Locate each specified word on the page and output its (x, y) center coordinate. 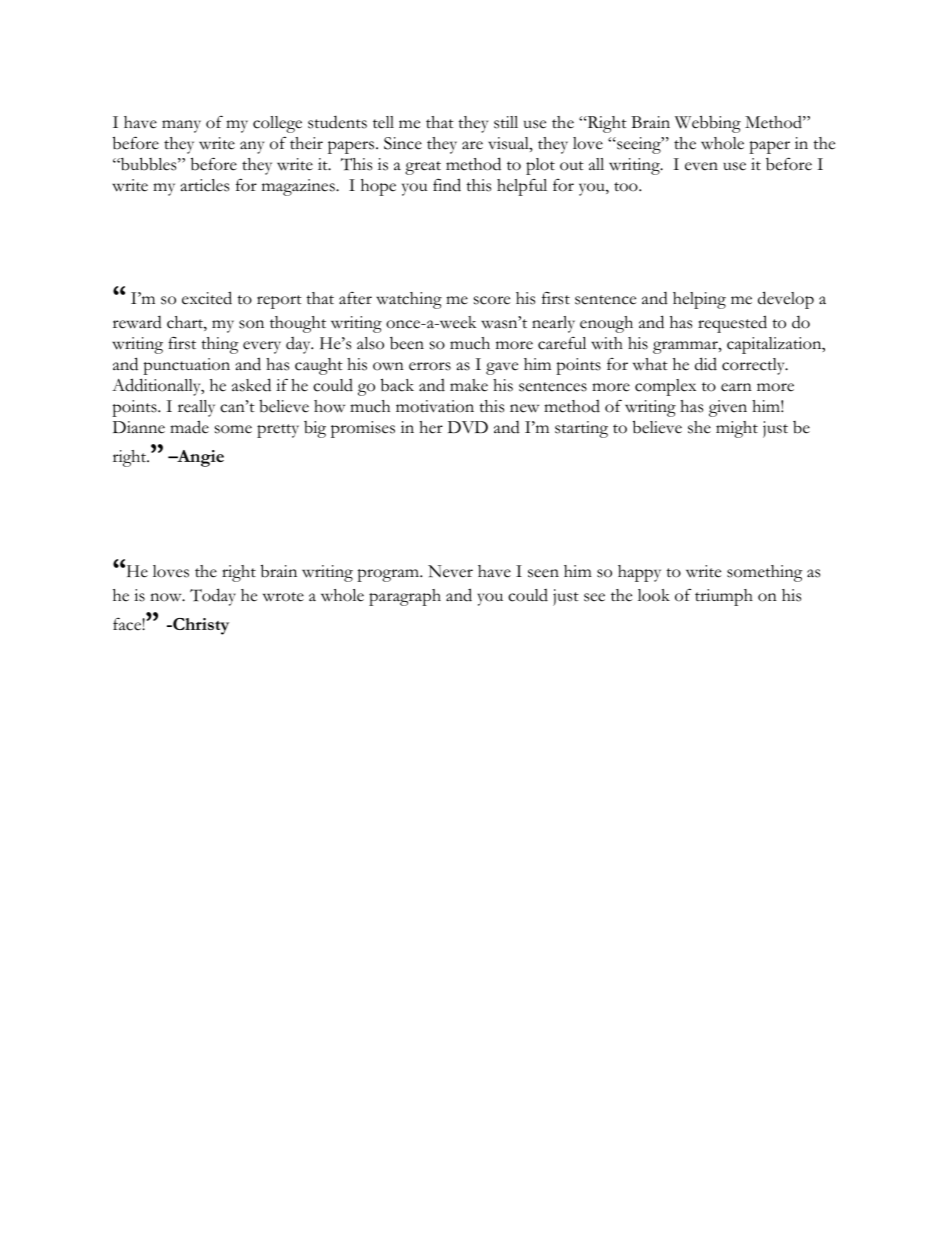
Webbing (708, 124)
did (706, 364)
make (469, 385)
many (181, 126)
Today (213, 597)
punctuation (186, 366)
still (506, 122)
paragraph (405, 597)
